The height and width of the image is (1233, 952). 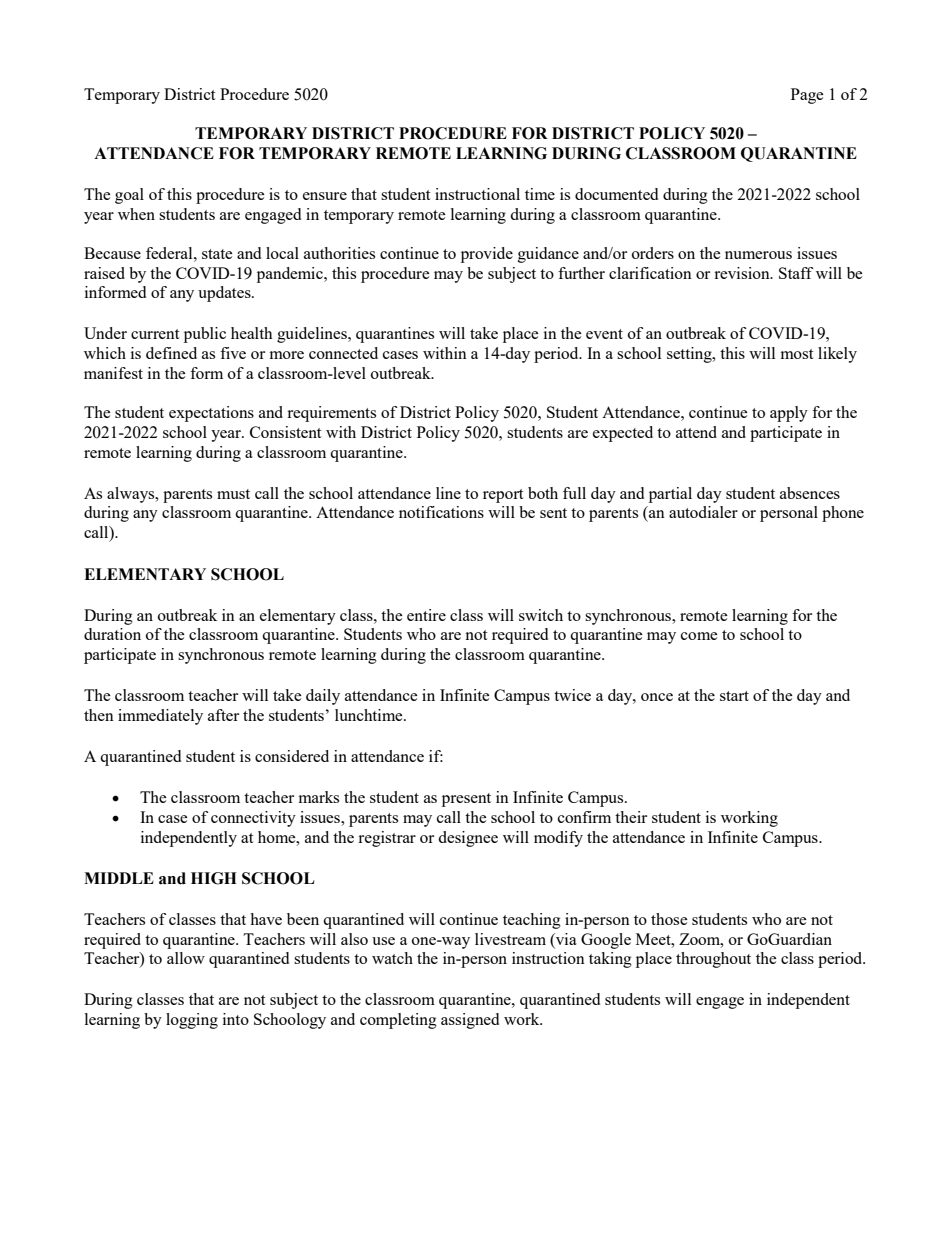 What do you see at coordinates (807, 96) in the image?
I see `Page` at bounding box center [807, 96].
